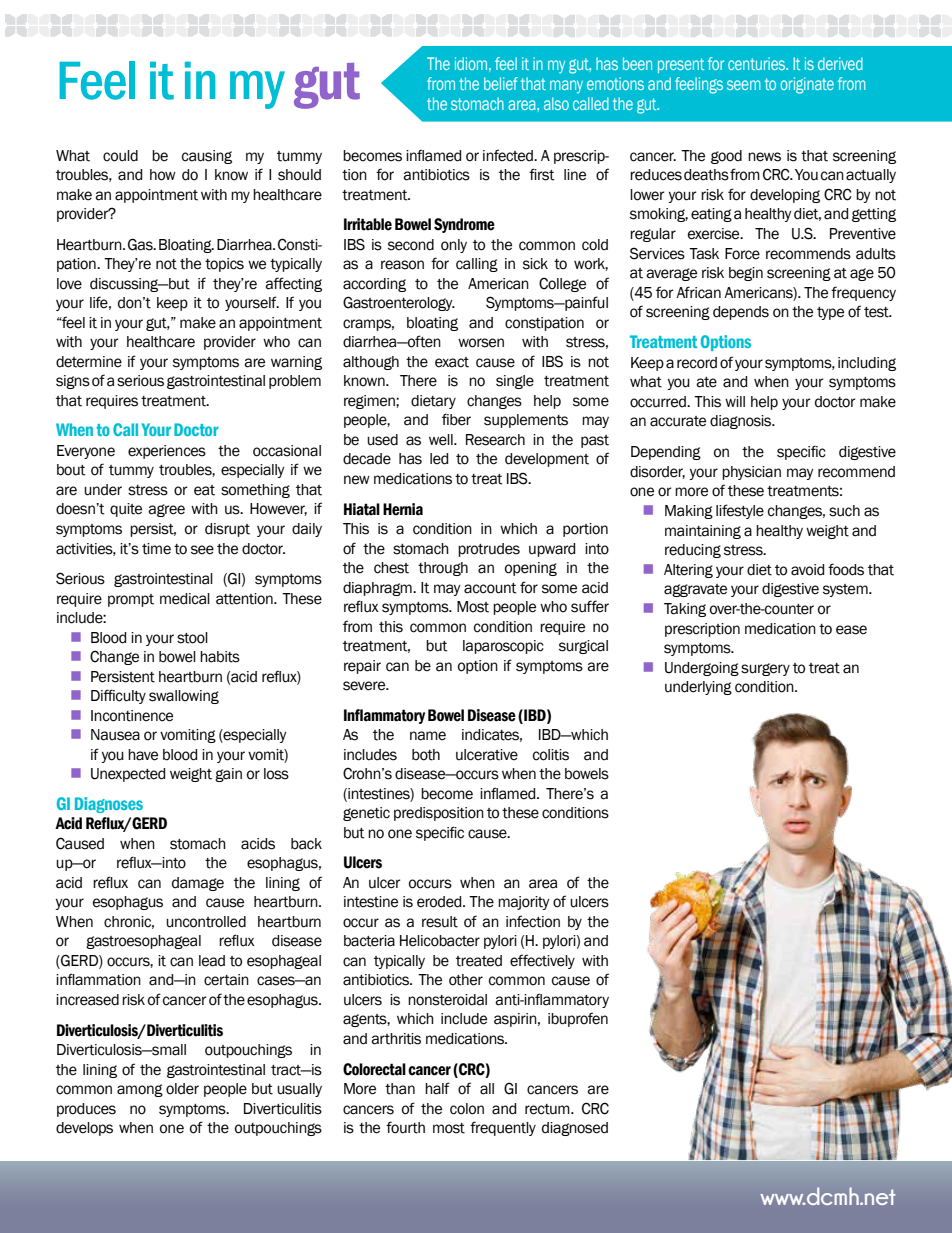 The image size is (952, 1233). I want to click on colon, so click(467, 1109).
